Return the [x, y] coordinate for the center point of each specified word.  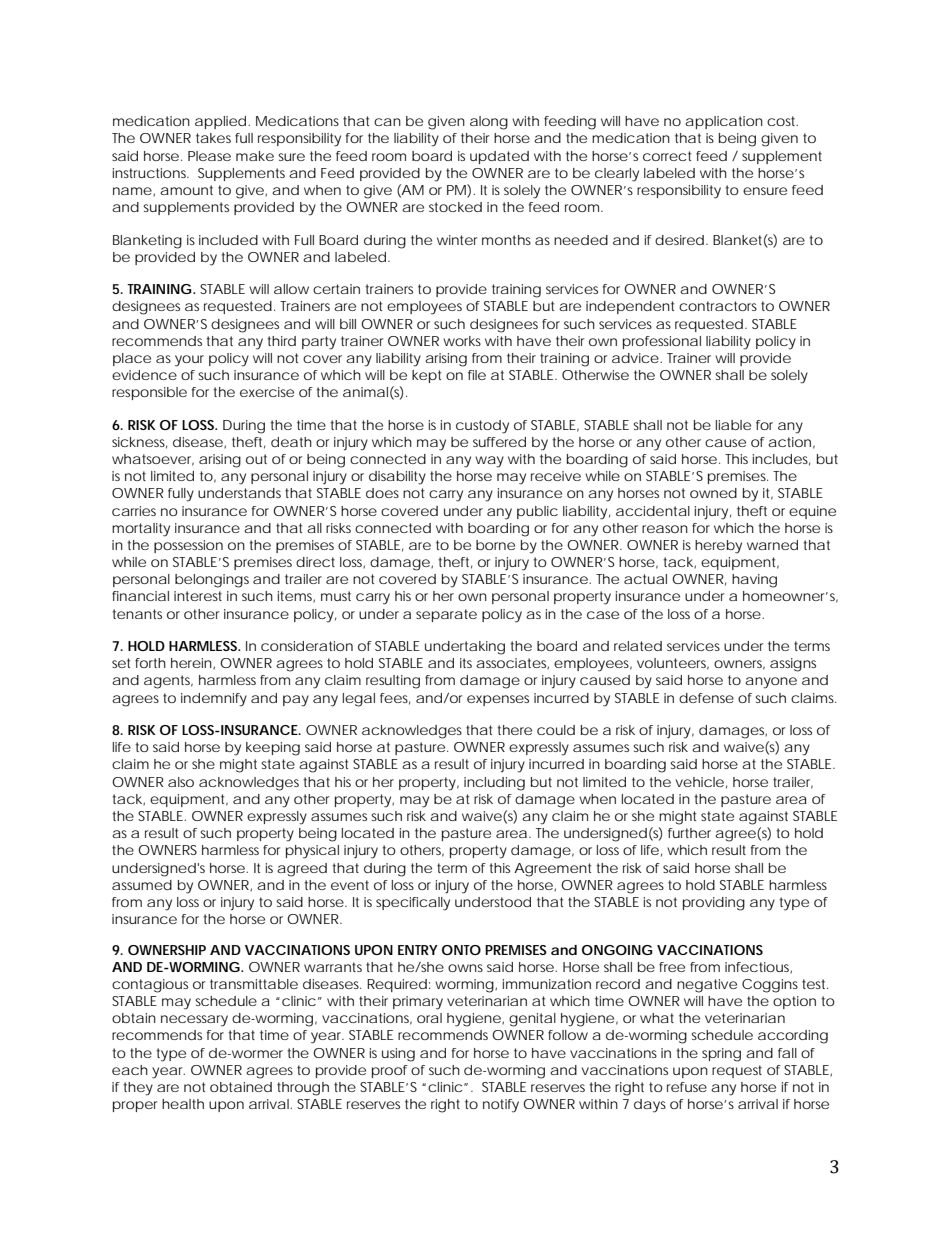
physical [312, 852]
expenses [498, 700]
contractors [718, 306]
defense [706, 698]
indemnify [214, 700]
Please [209, 156]
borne [495, 545]
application [724, 122]
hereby [718, 547]
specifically [413, 904]
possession [188, 546]
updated [499, 157]
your [189, 361]
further [689, 833]
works [462, 341]
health [183, 1104]
